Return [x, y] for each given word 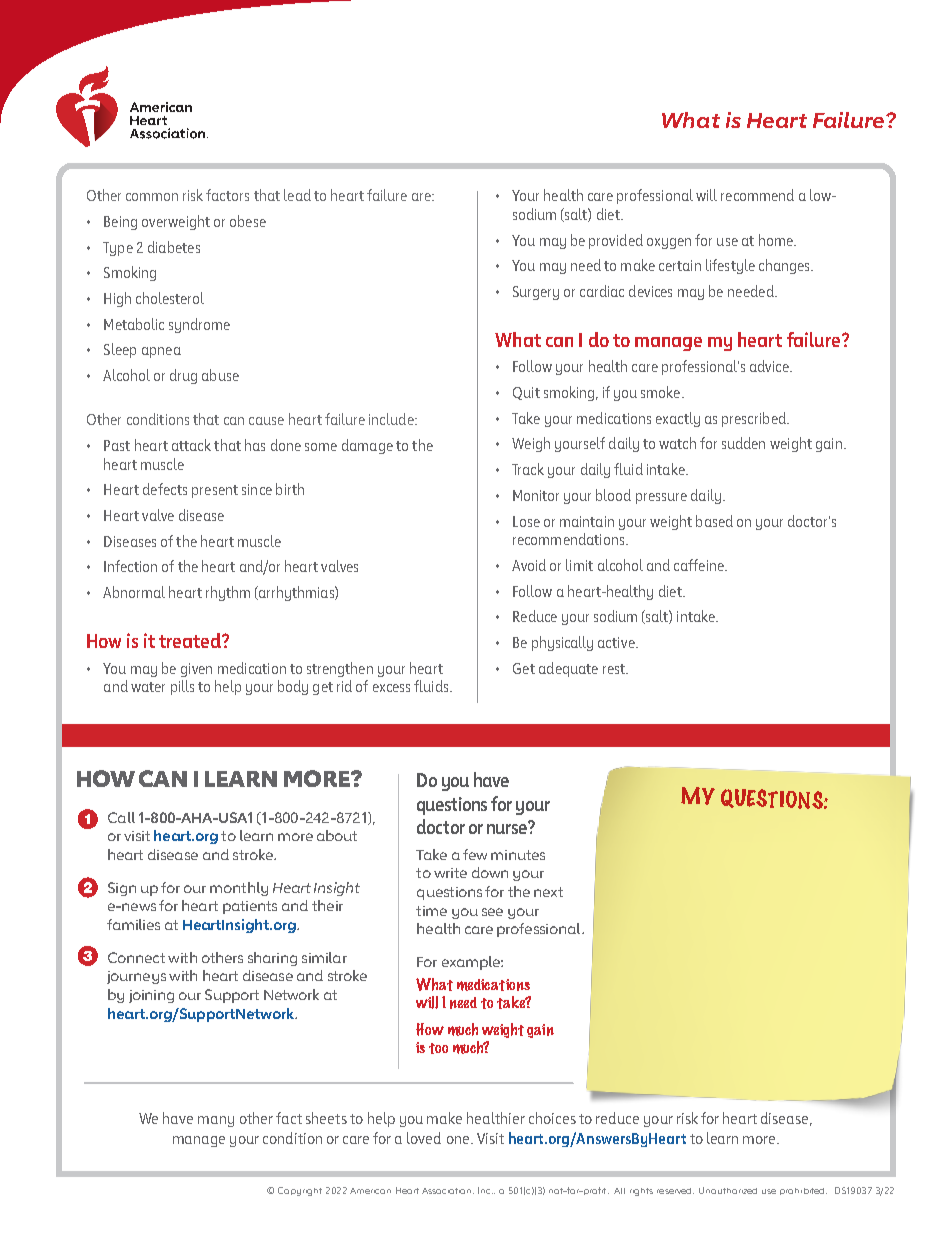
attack [191, 445]
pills [182, 687]
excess [391, 688]
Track [528, 469]
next [548, 892]
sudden [743, 443]
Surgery [536, 293]
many [216, 1121]
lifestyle [730, 266]
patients [250, 907]
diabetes [174, 247]
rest [615, 669]
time [431, 911]
